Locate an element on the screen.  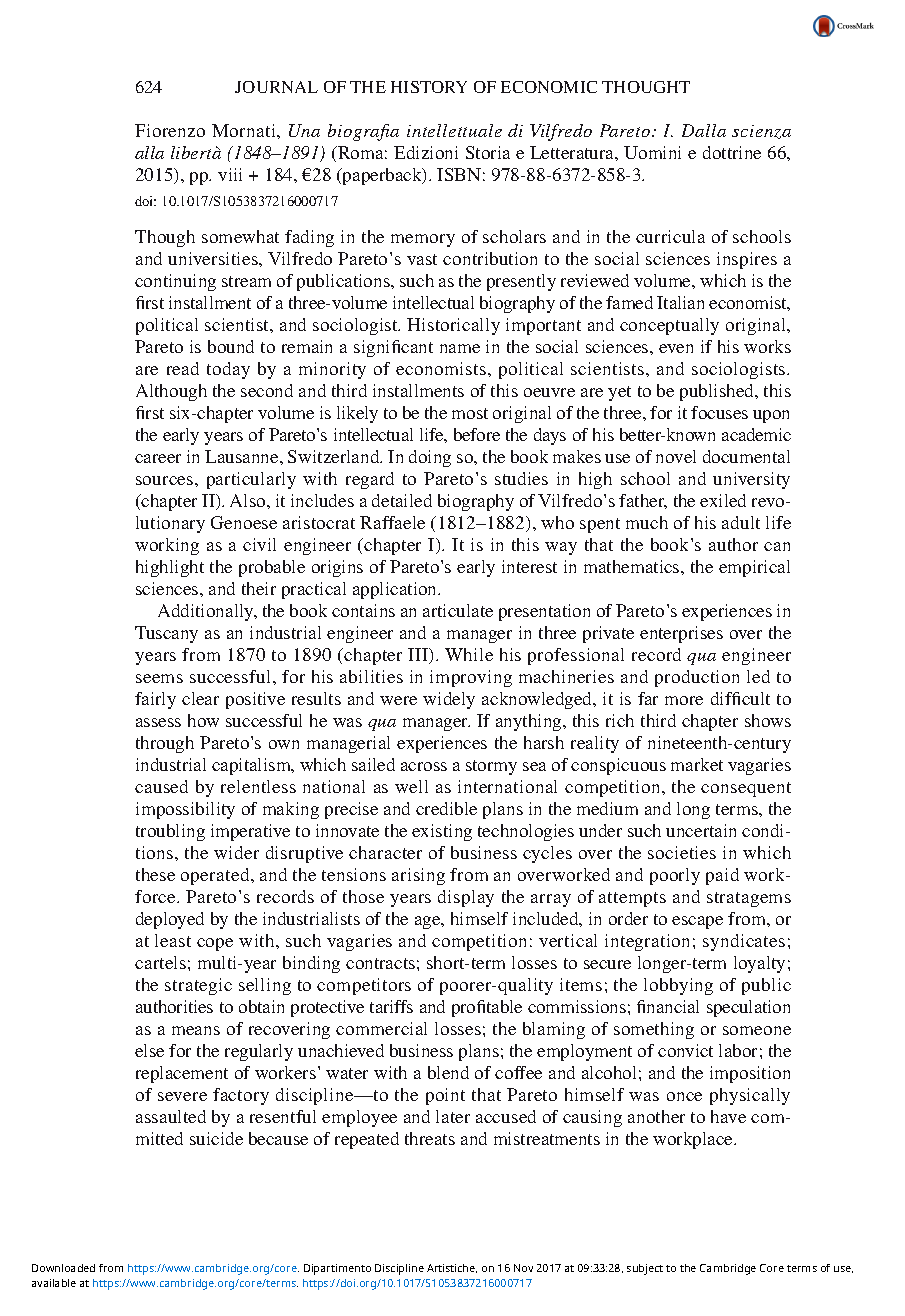
likely is located at coordinates (357, 414).
